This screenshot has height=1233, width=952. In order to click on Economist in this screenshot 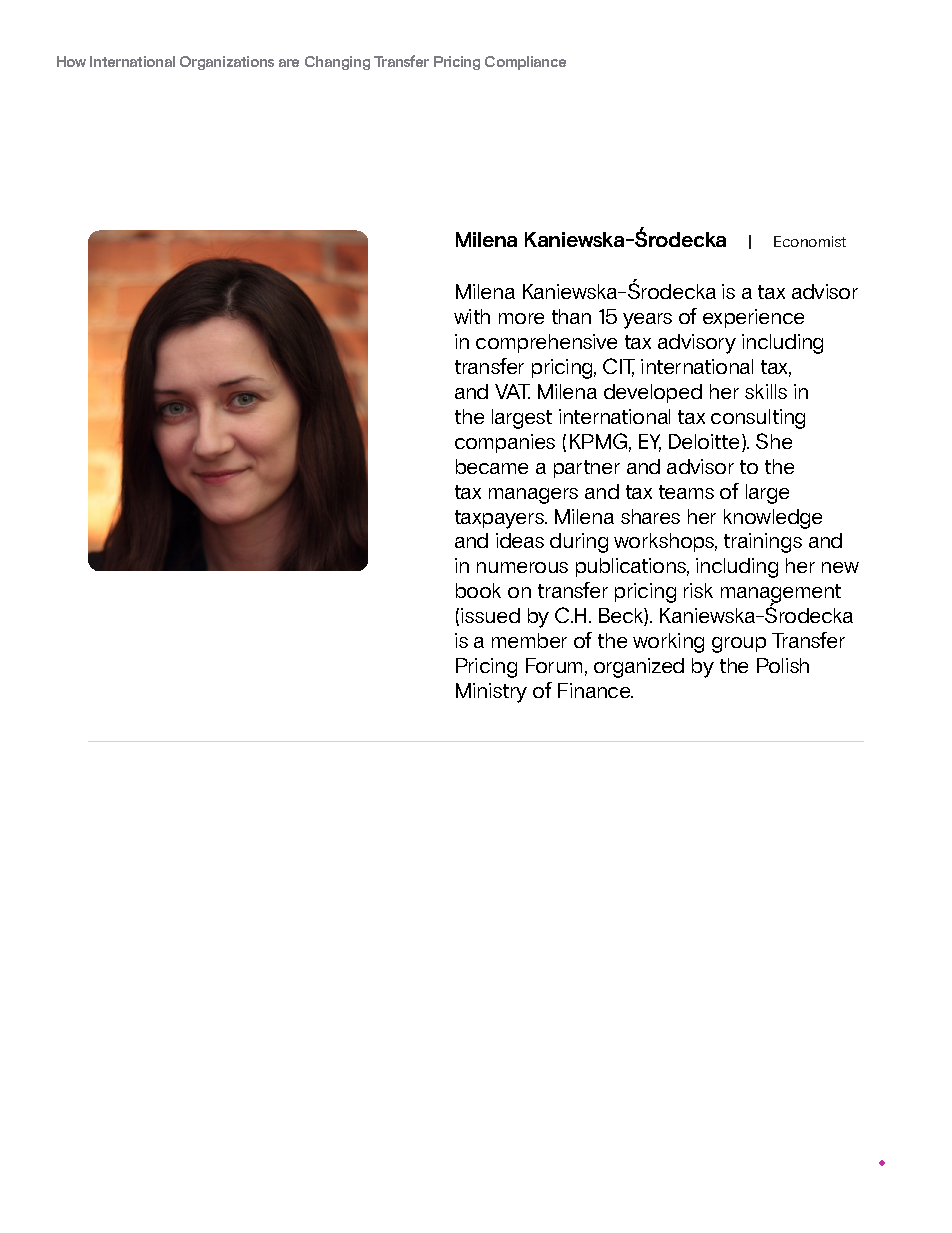, I will do `click(810, 241)`.
